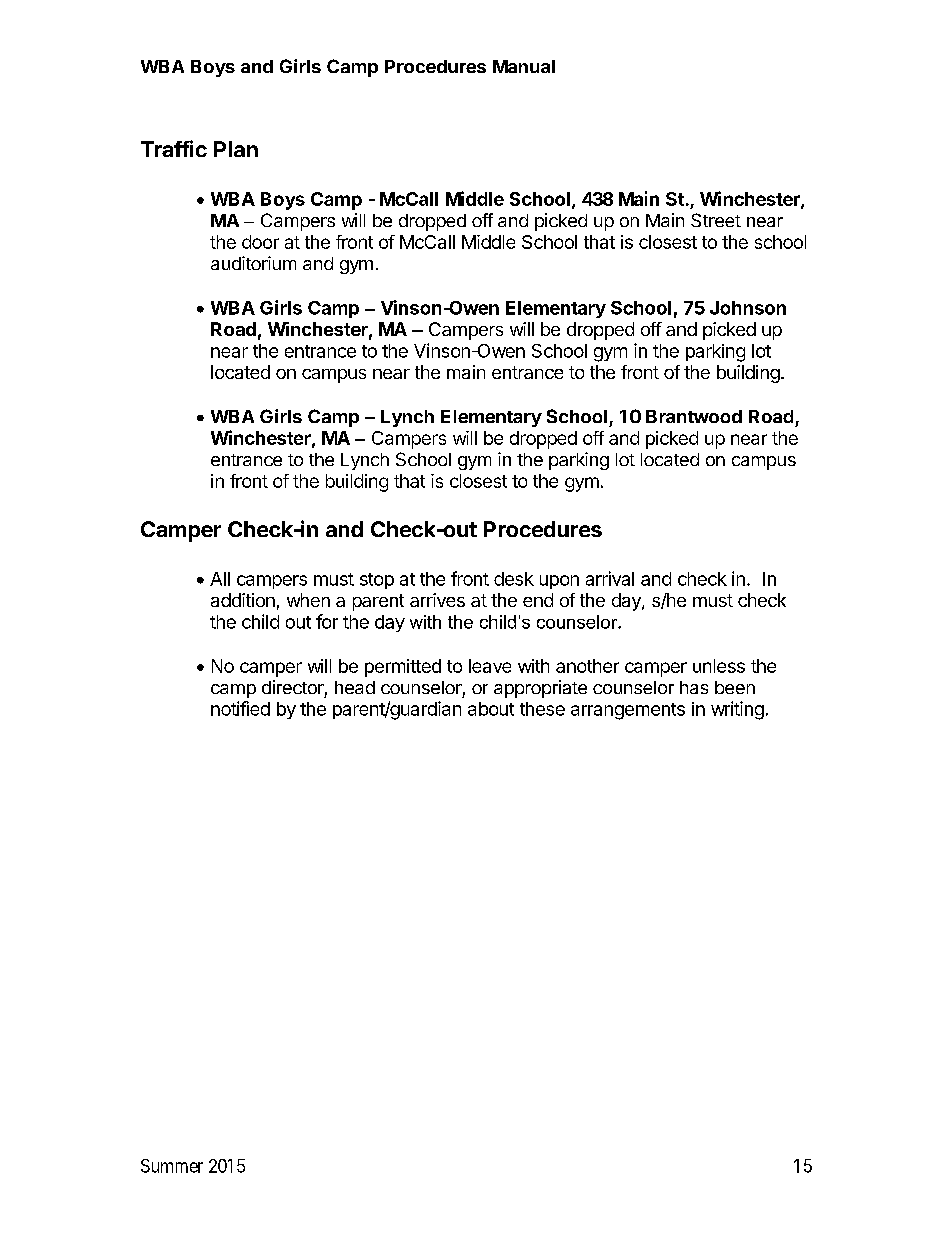  I want to click on these, so click(542, 709).
